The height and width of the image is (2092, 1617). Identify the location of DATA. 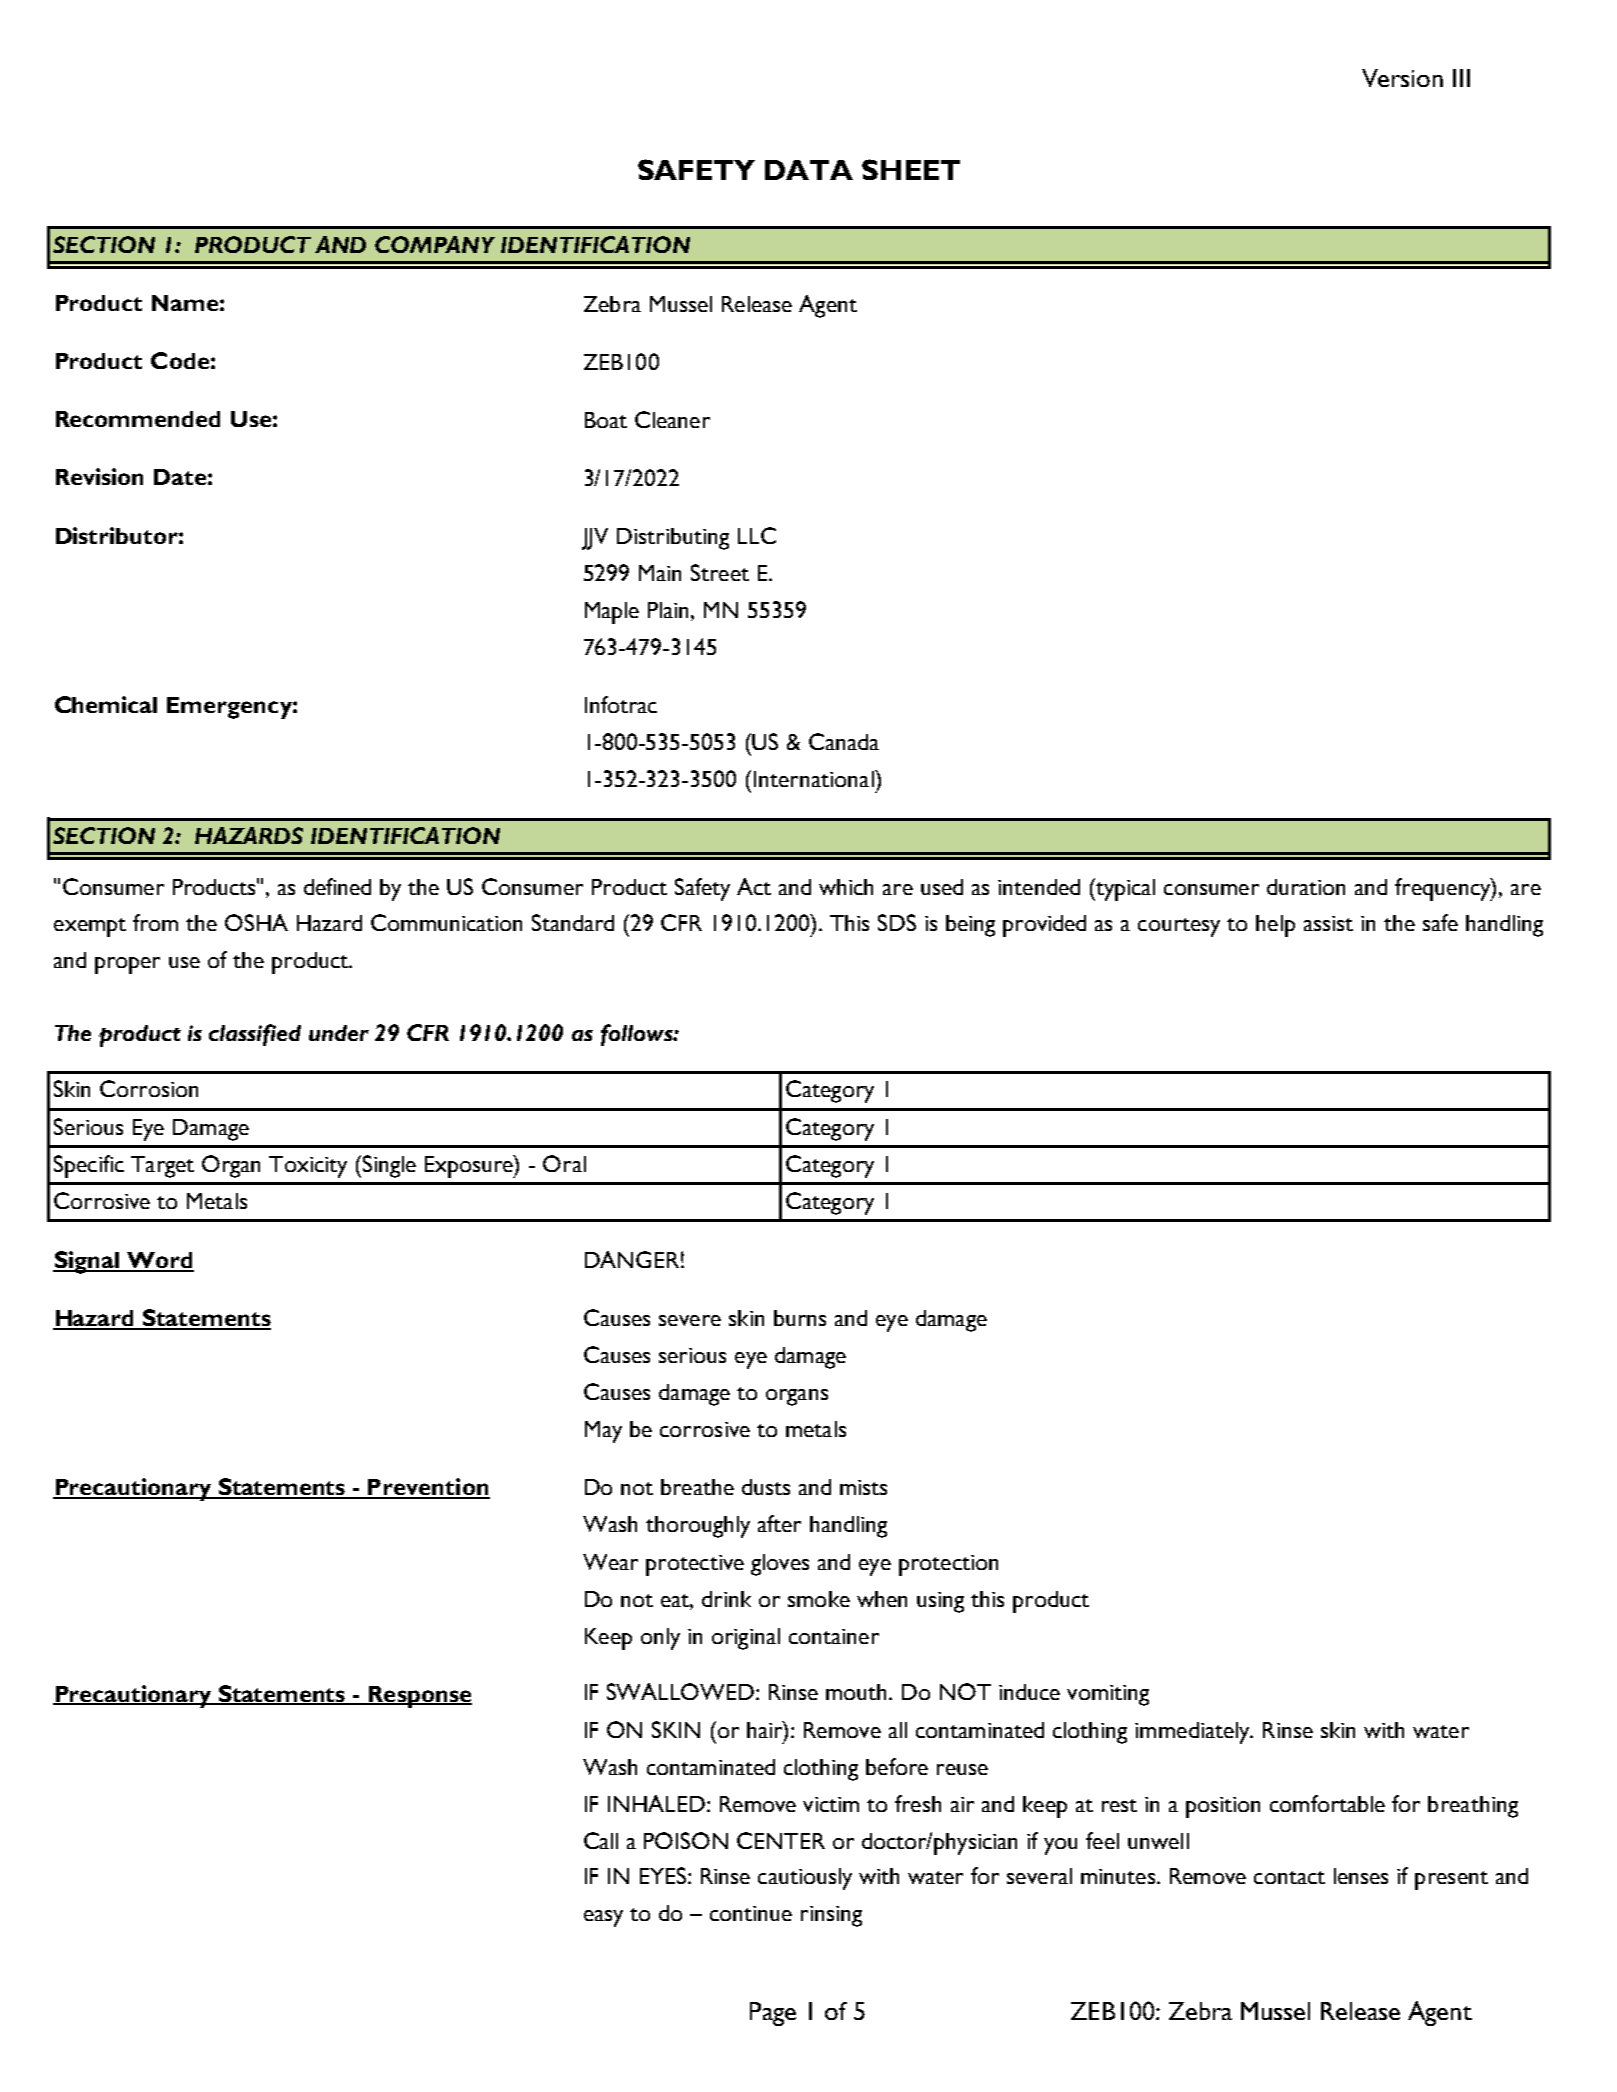
(809, 170).
